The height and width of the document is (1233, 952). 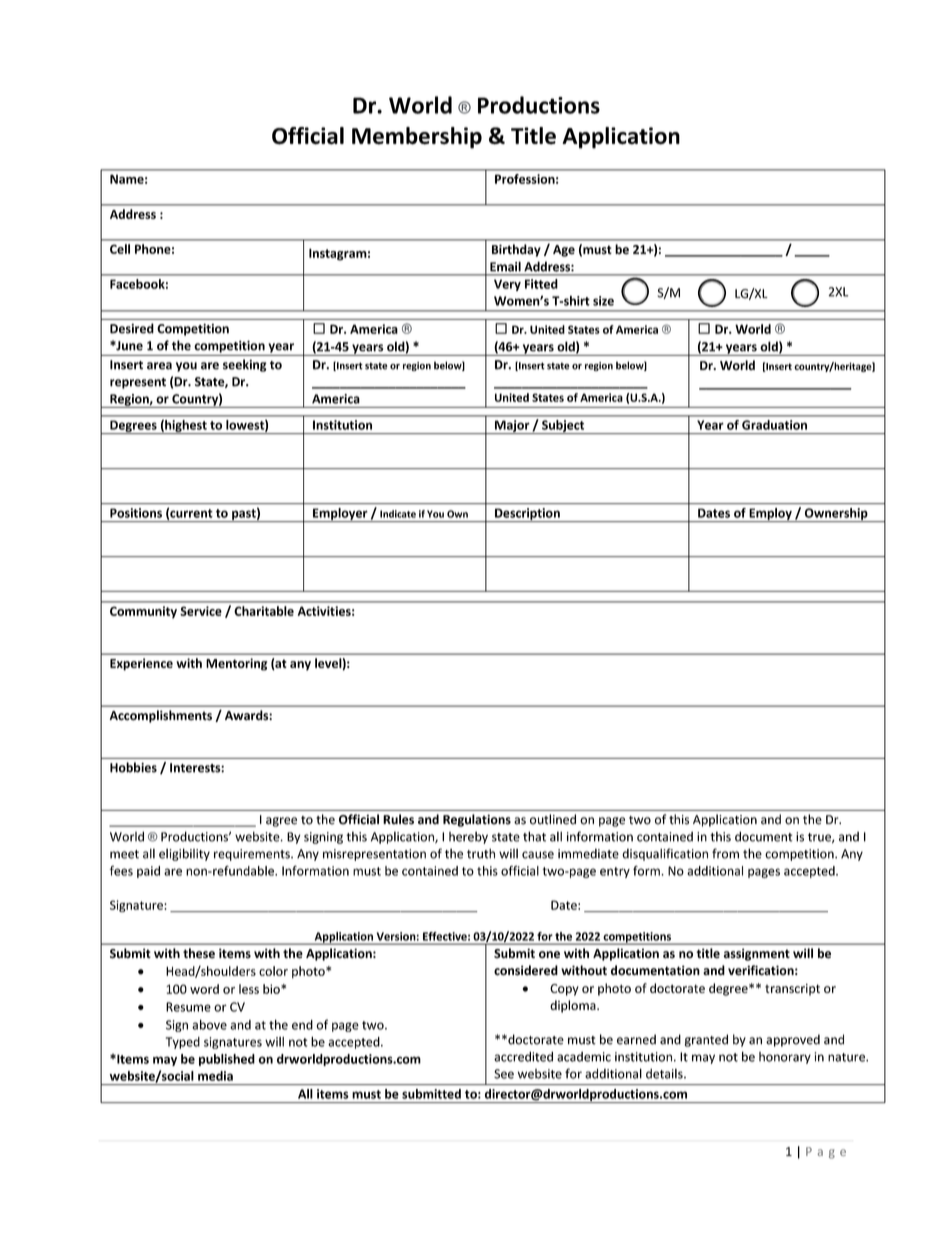 I want to click on from, so click(x=725, y=853).
